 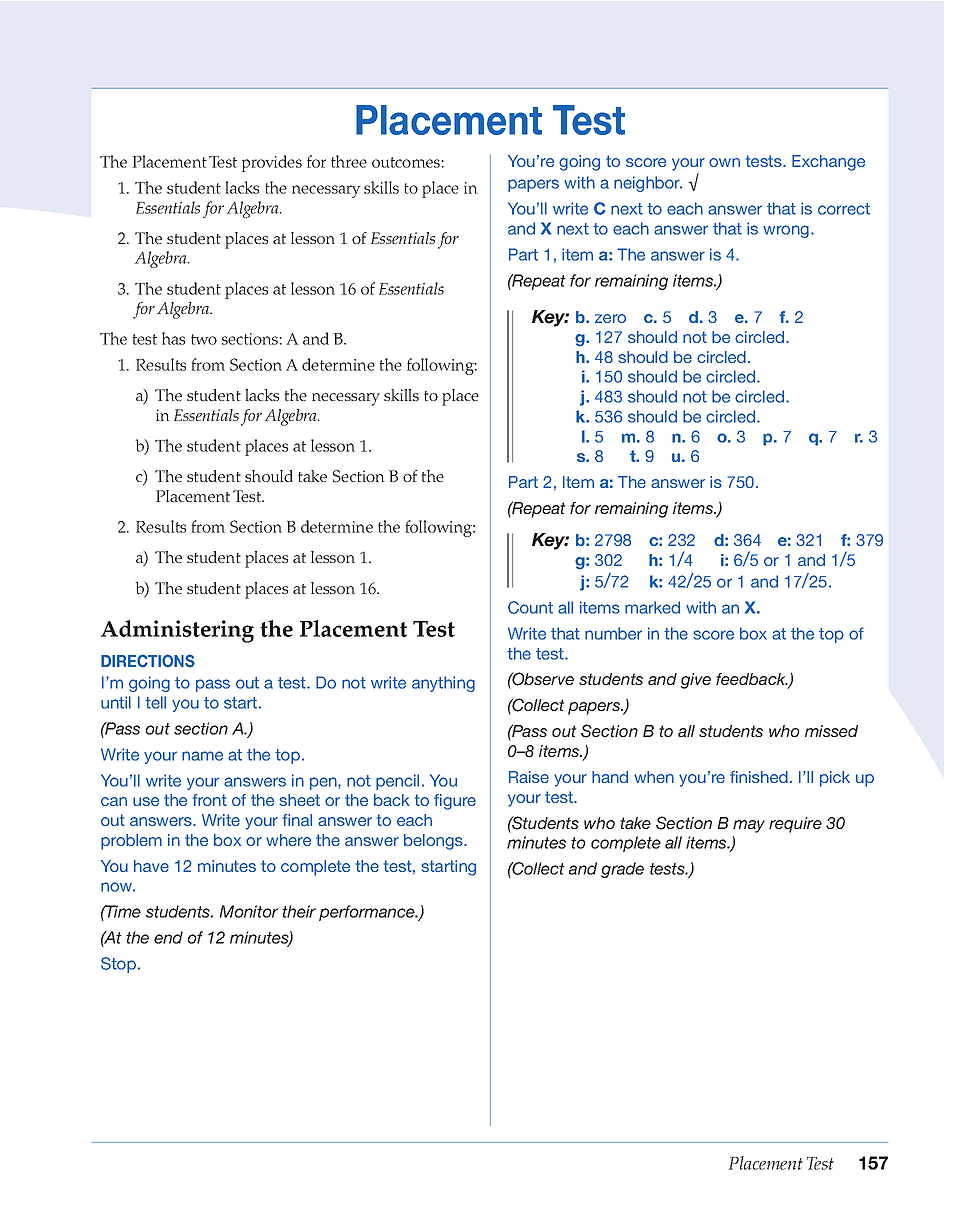 I want to click on anything, so click(x=443, y=684).
